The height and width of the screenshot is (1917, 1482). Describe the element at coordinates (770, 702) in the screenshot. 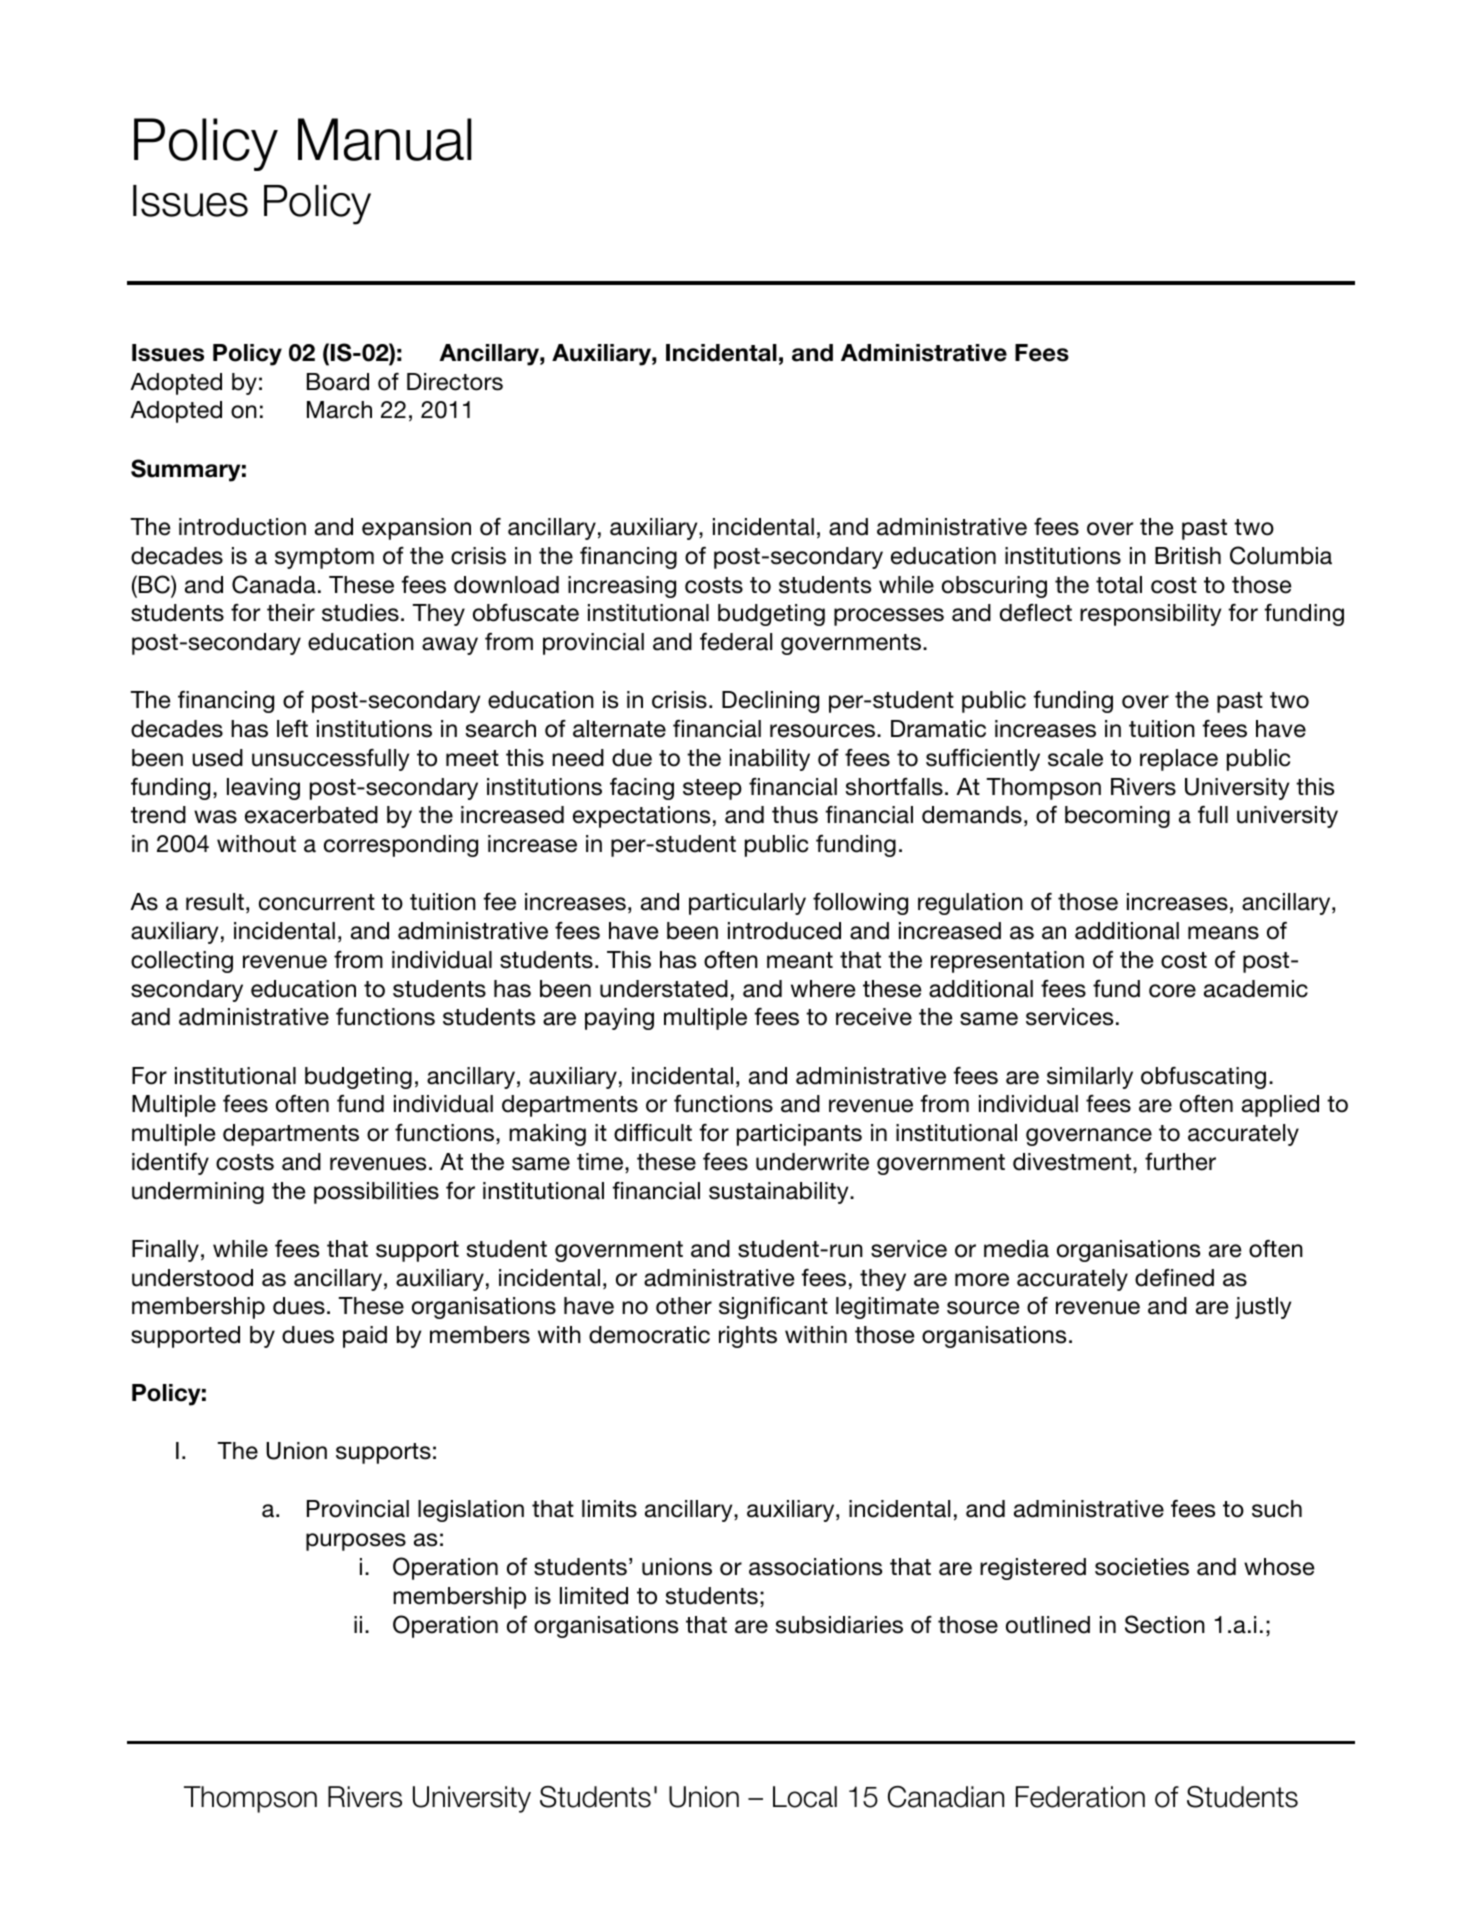

I see `Declining` at that location.
